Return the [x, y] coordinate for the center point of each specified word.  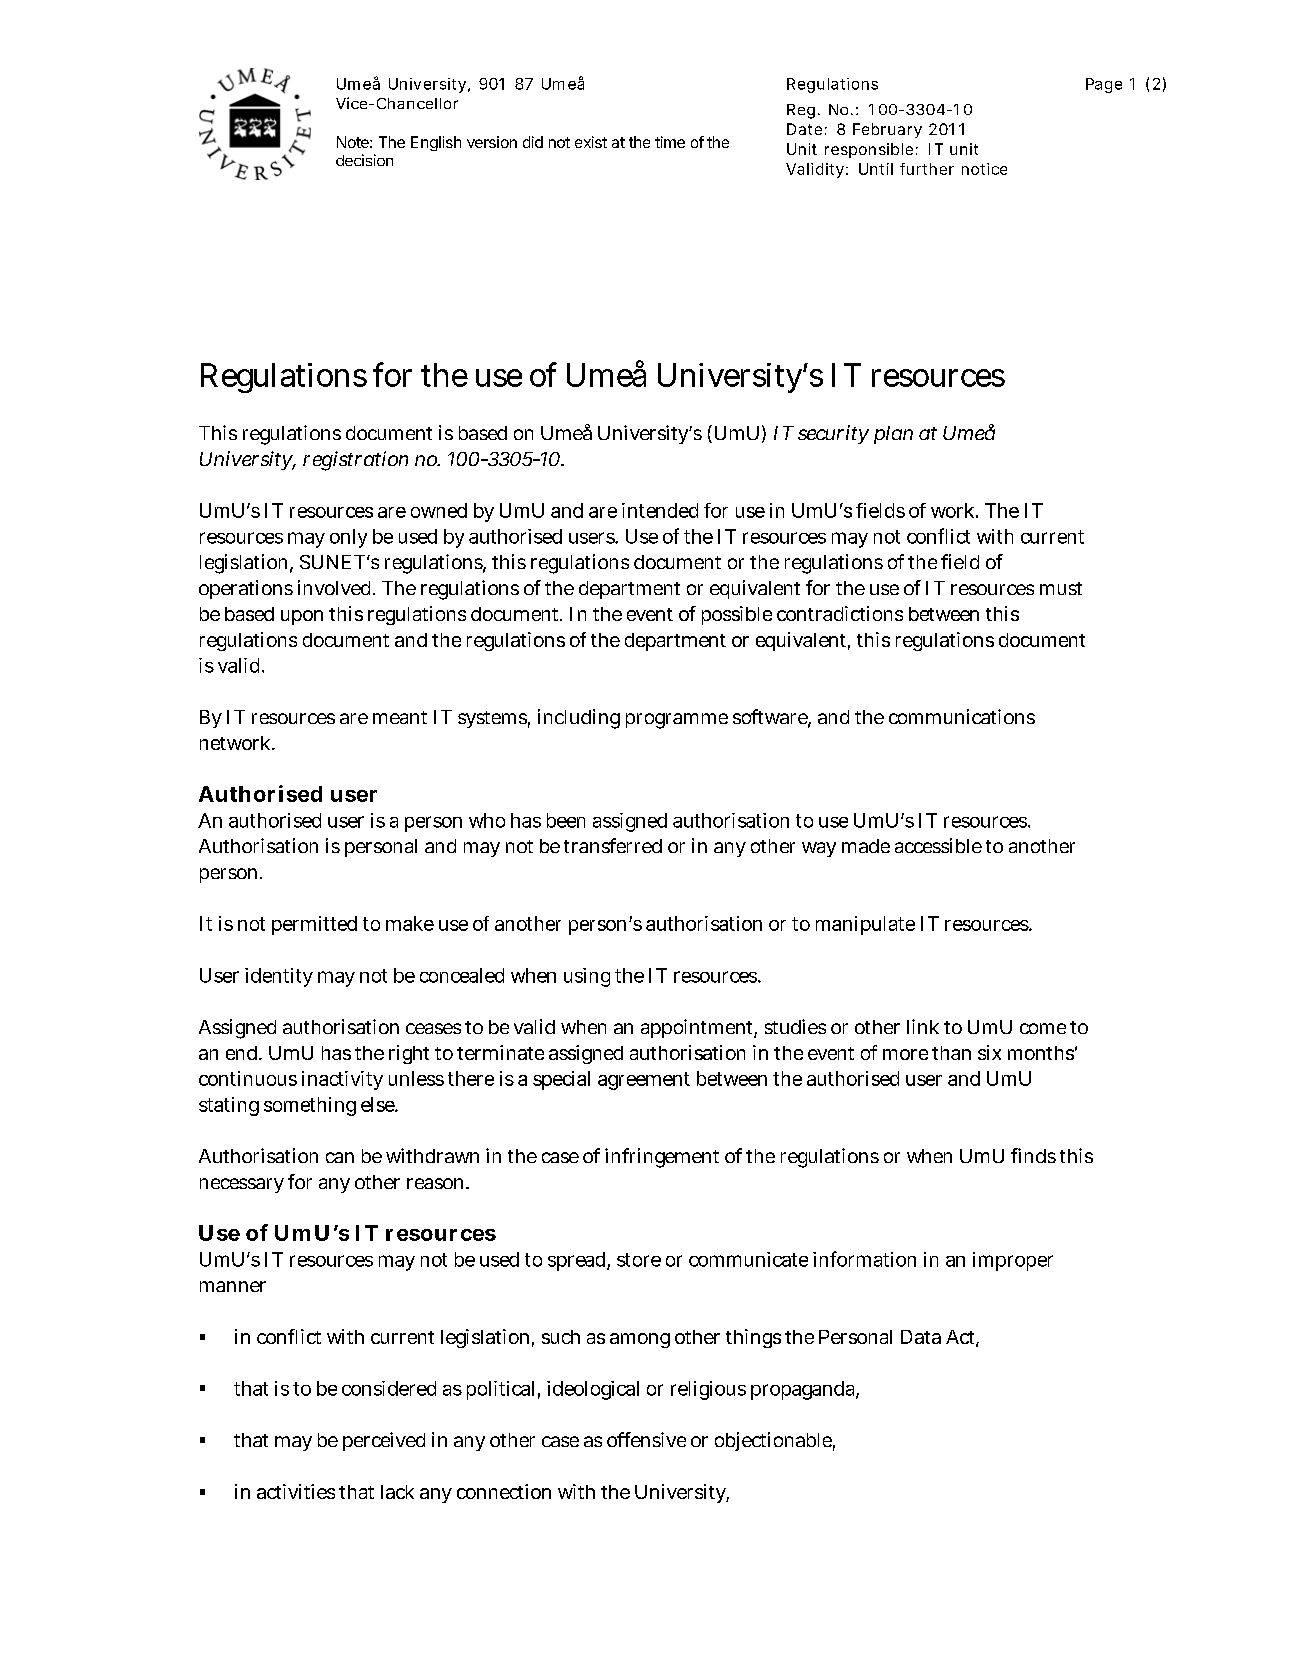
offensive [646, 1439]
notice [984, 169]
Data [921, 1337]
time [670, 142]
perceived [384, 1441]
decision [364, 160]
